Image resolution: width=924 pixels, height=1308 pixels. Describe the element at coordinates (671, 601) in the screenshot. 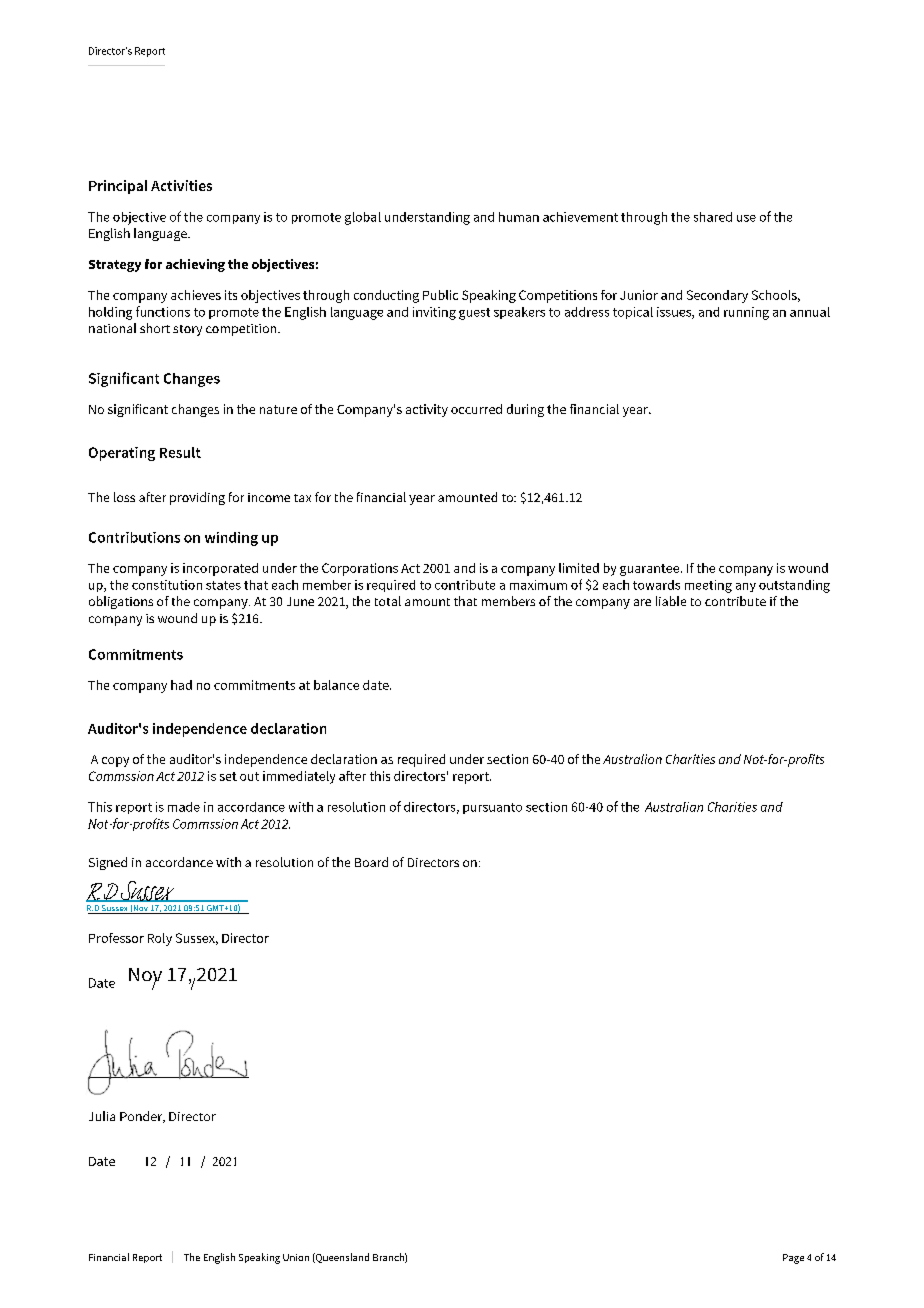

I see `liable` at that location.
